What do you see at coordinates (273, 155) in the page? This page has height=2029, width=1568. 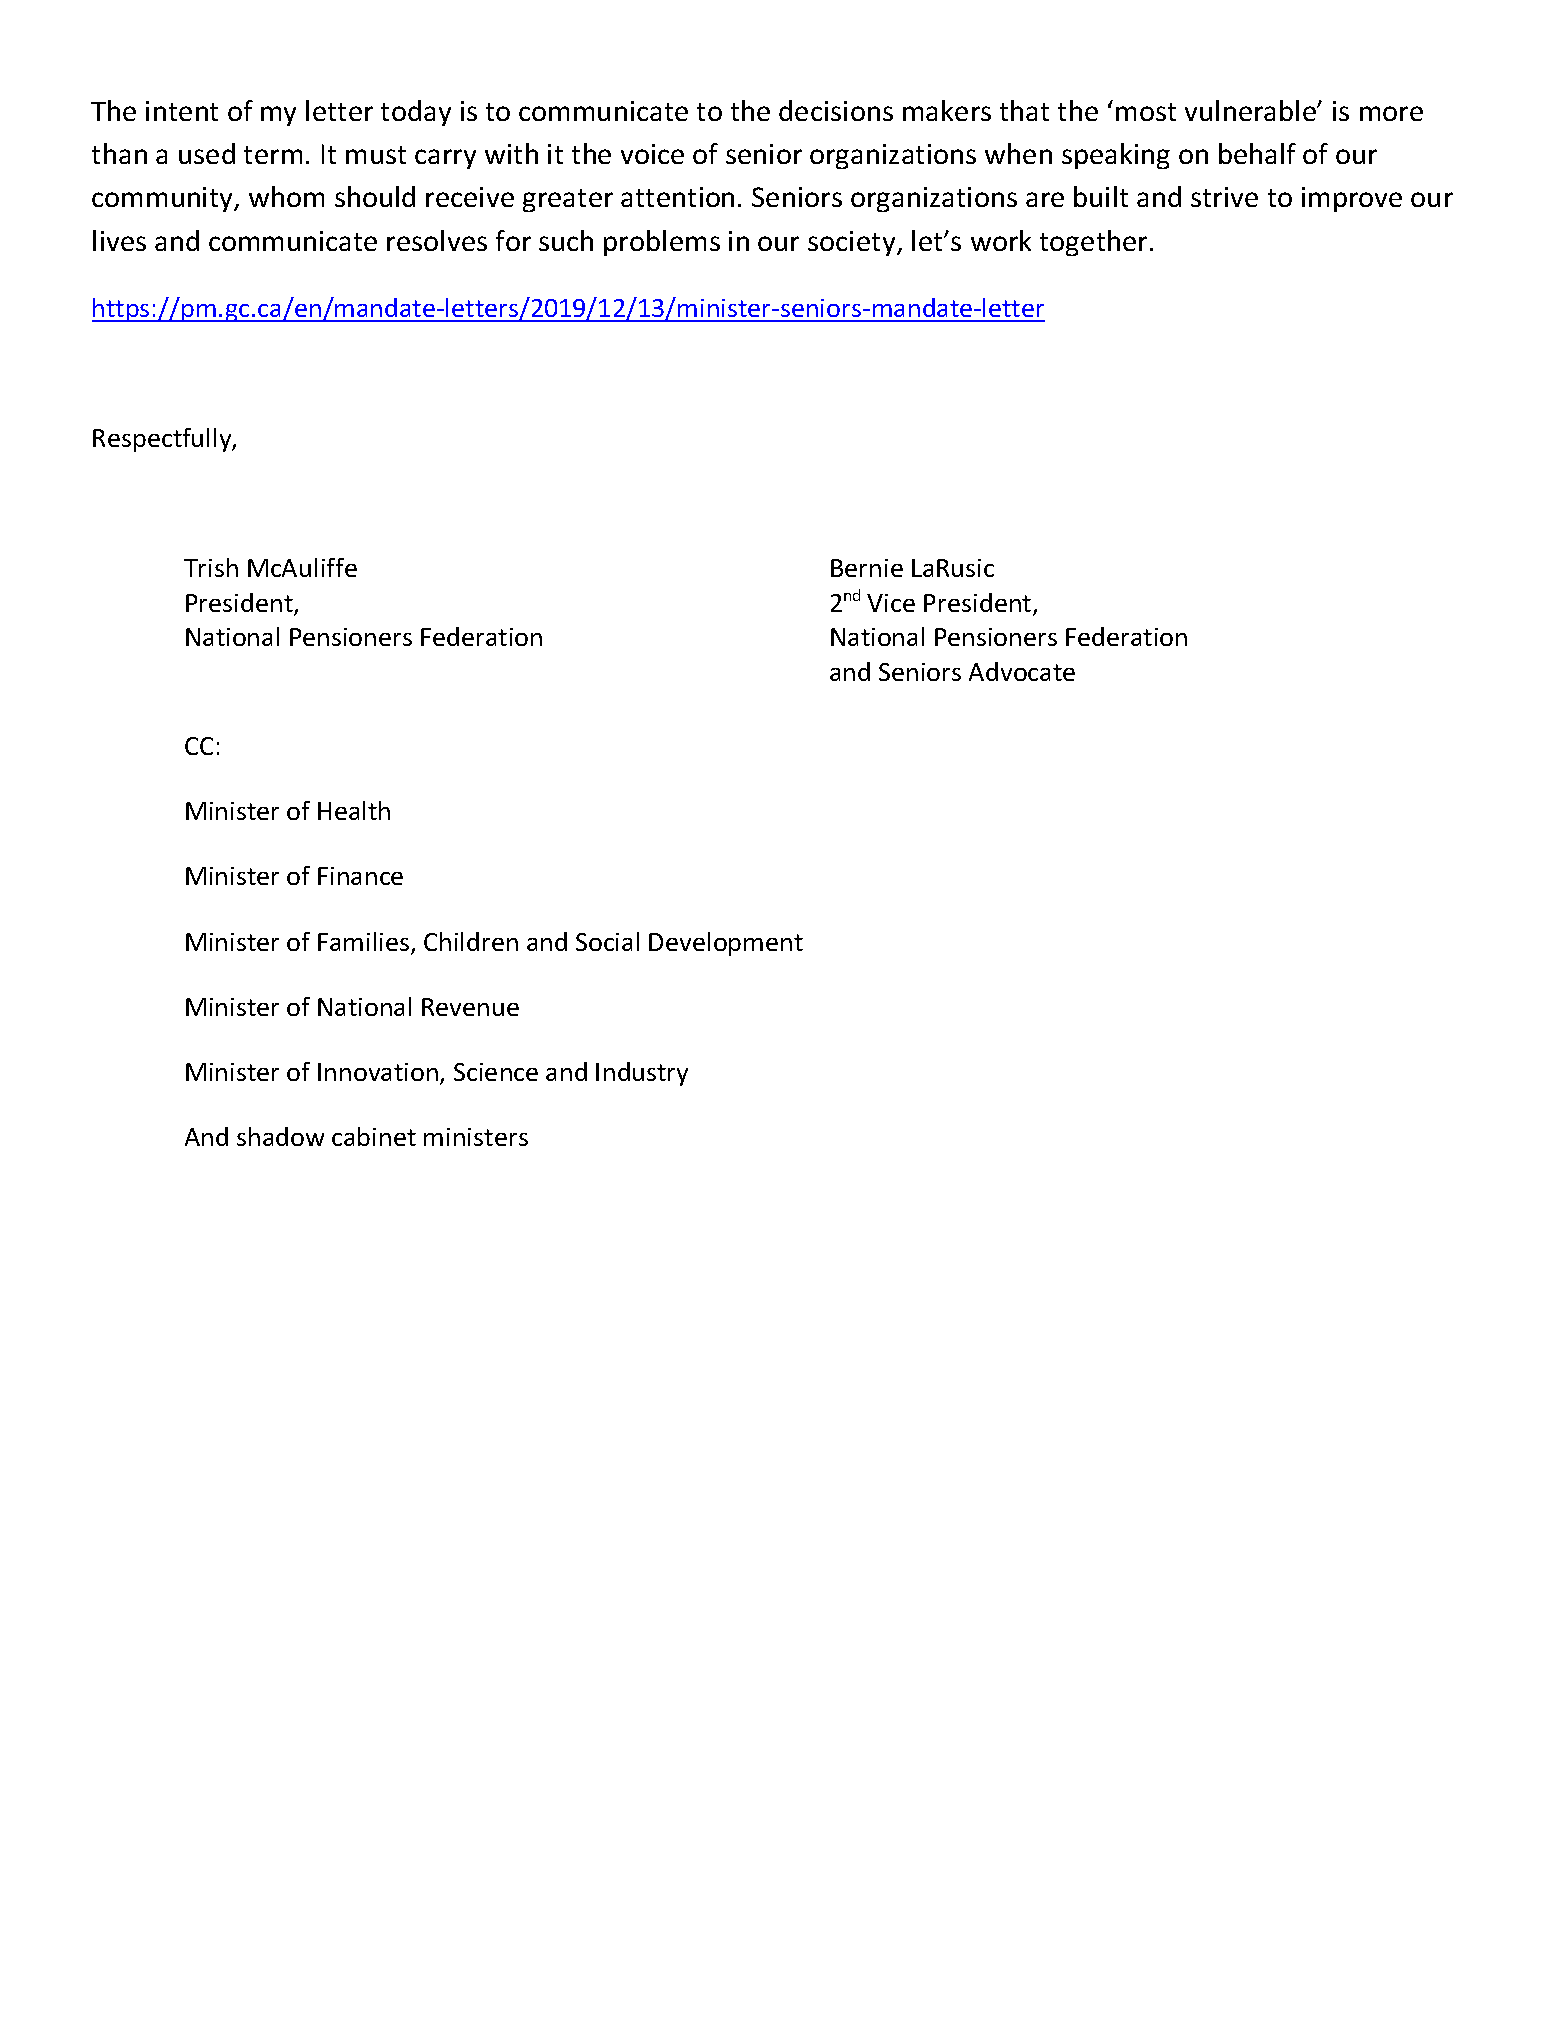 I see `term` at bounding box center [273, 155].
